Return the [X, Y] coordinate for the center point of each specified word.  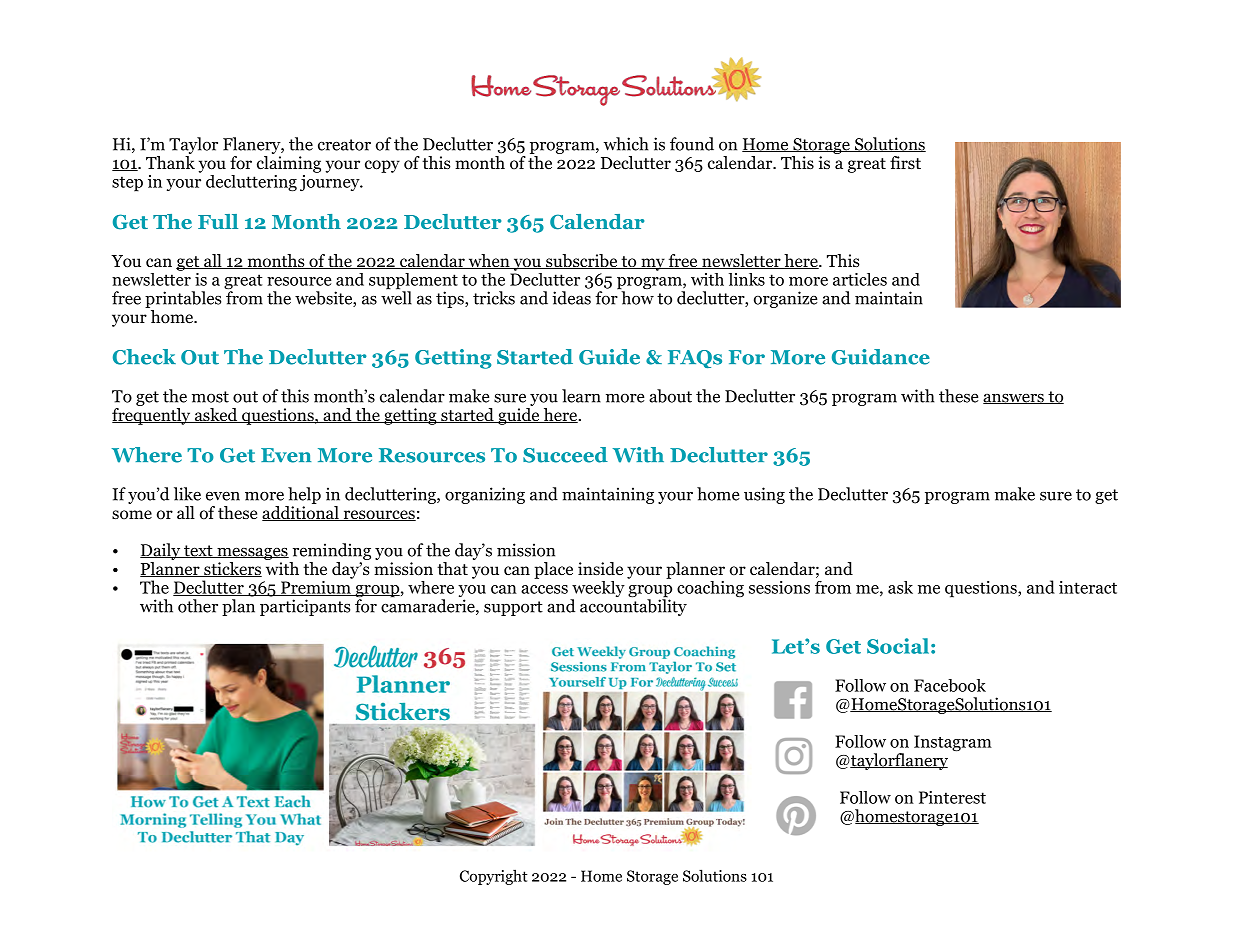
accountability [633, 606]
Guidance [881, 357]
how [636, 297]
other [198, 606]
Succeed [565, 455]
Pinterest [952, 797]
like [187, 494]
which [626, 144]
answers [1014, 399]
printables [183, 299]
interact [1088, 587]
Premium [316, 587]
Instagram [953, 743]
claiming [289, 164]
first [905, 162]
